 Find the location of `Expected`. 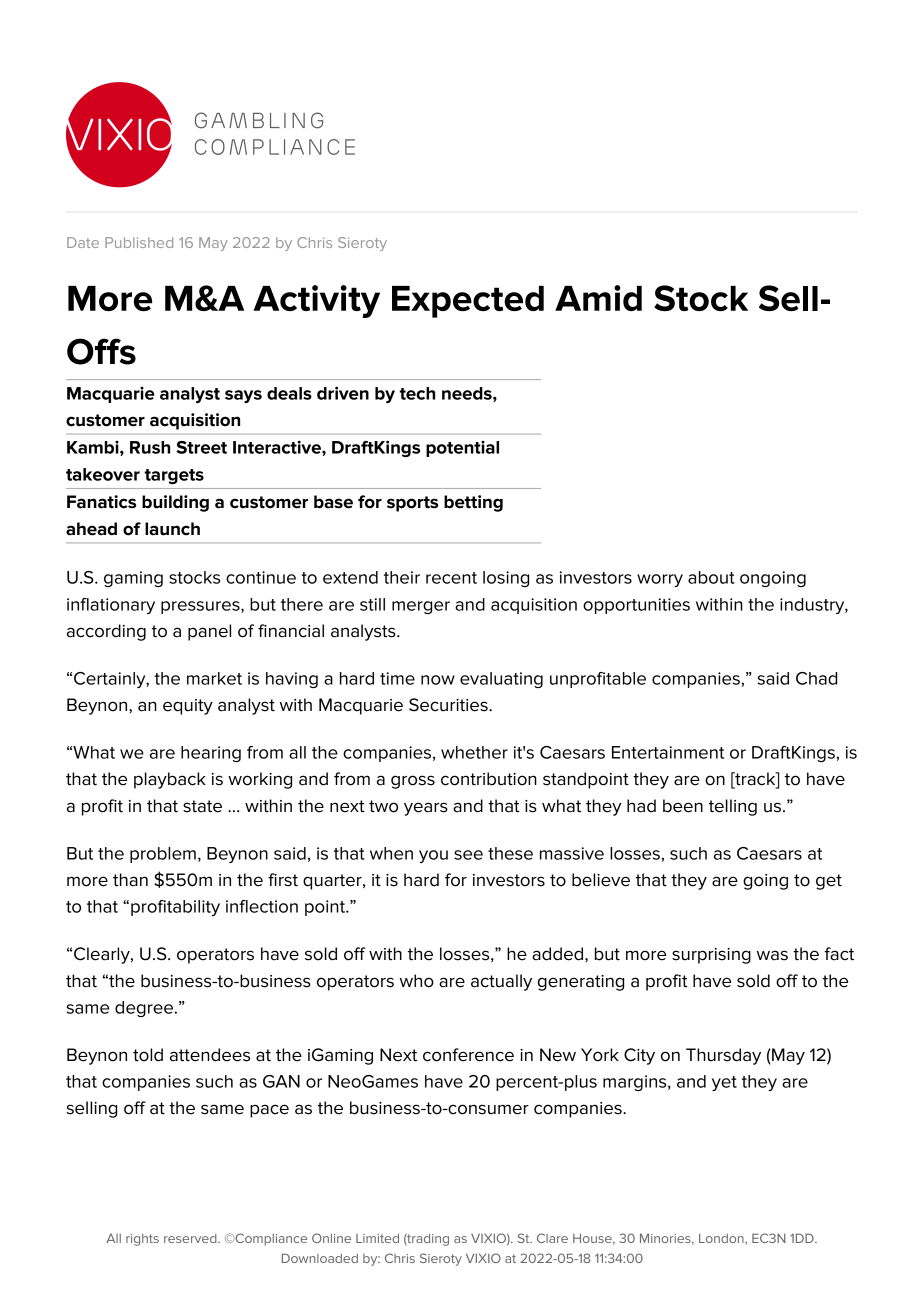

Expected is located at coordinates (468, 302).
